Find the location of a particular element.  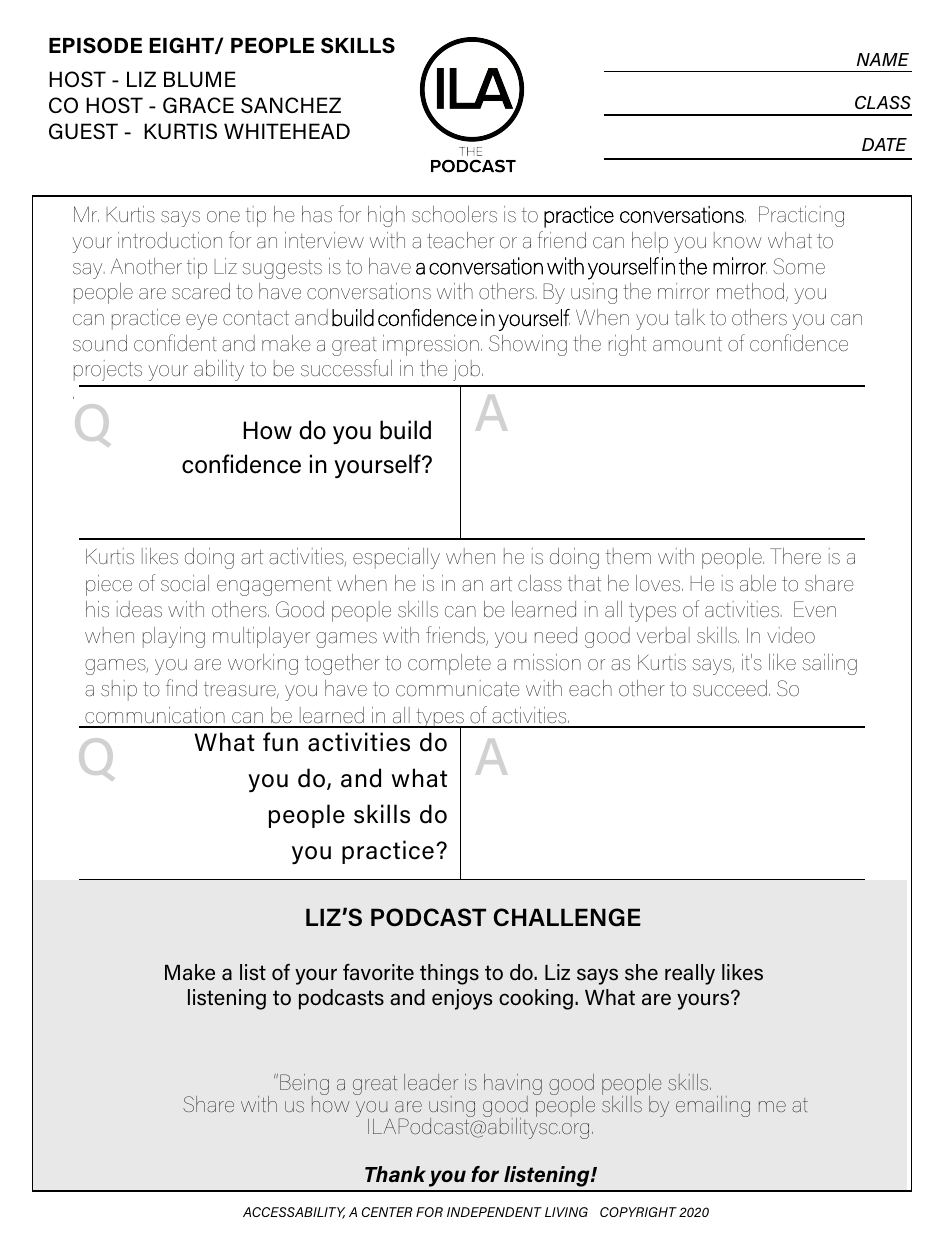

Being is located at coordinates (304, 1086).
